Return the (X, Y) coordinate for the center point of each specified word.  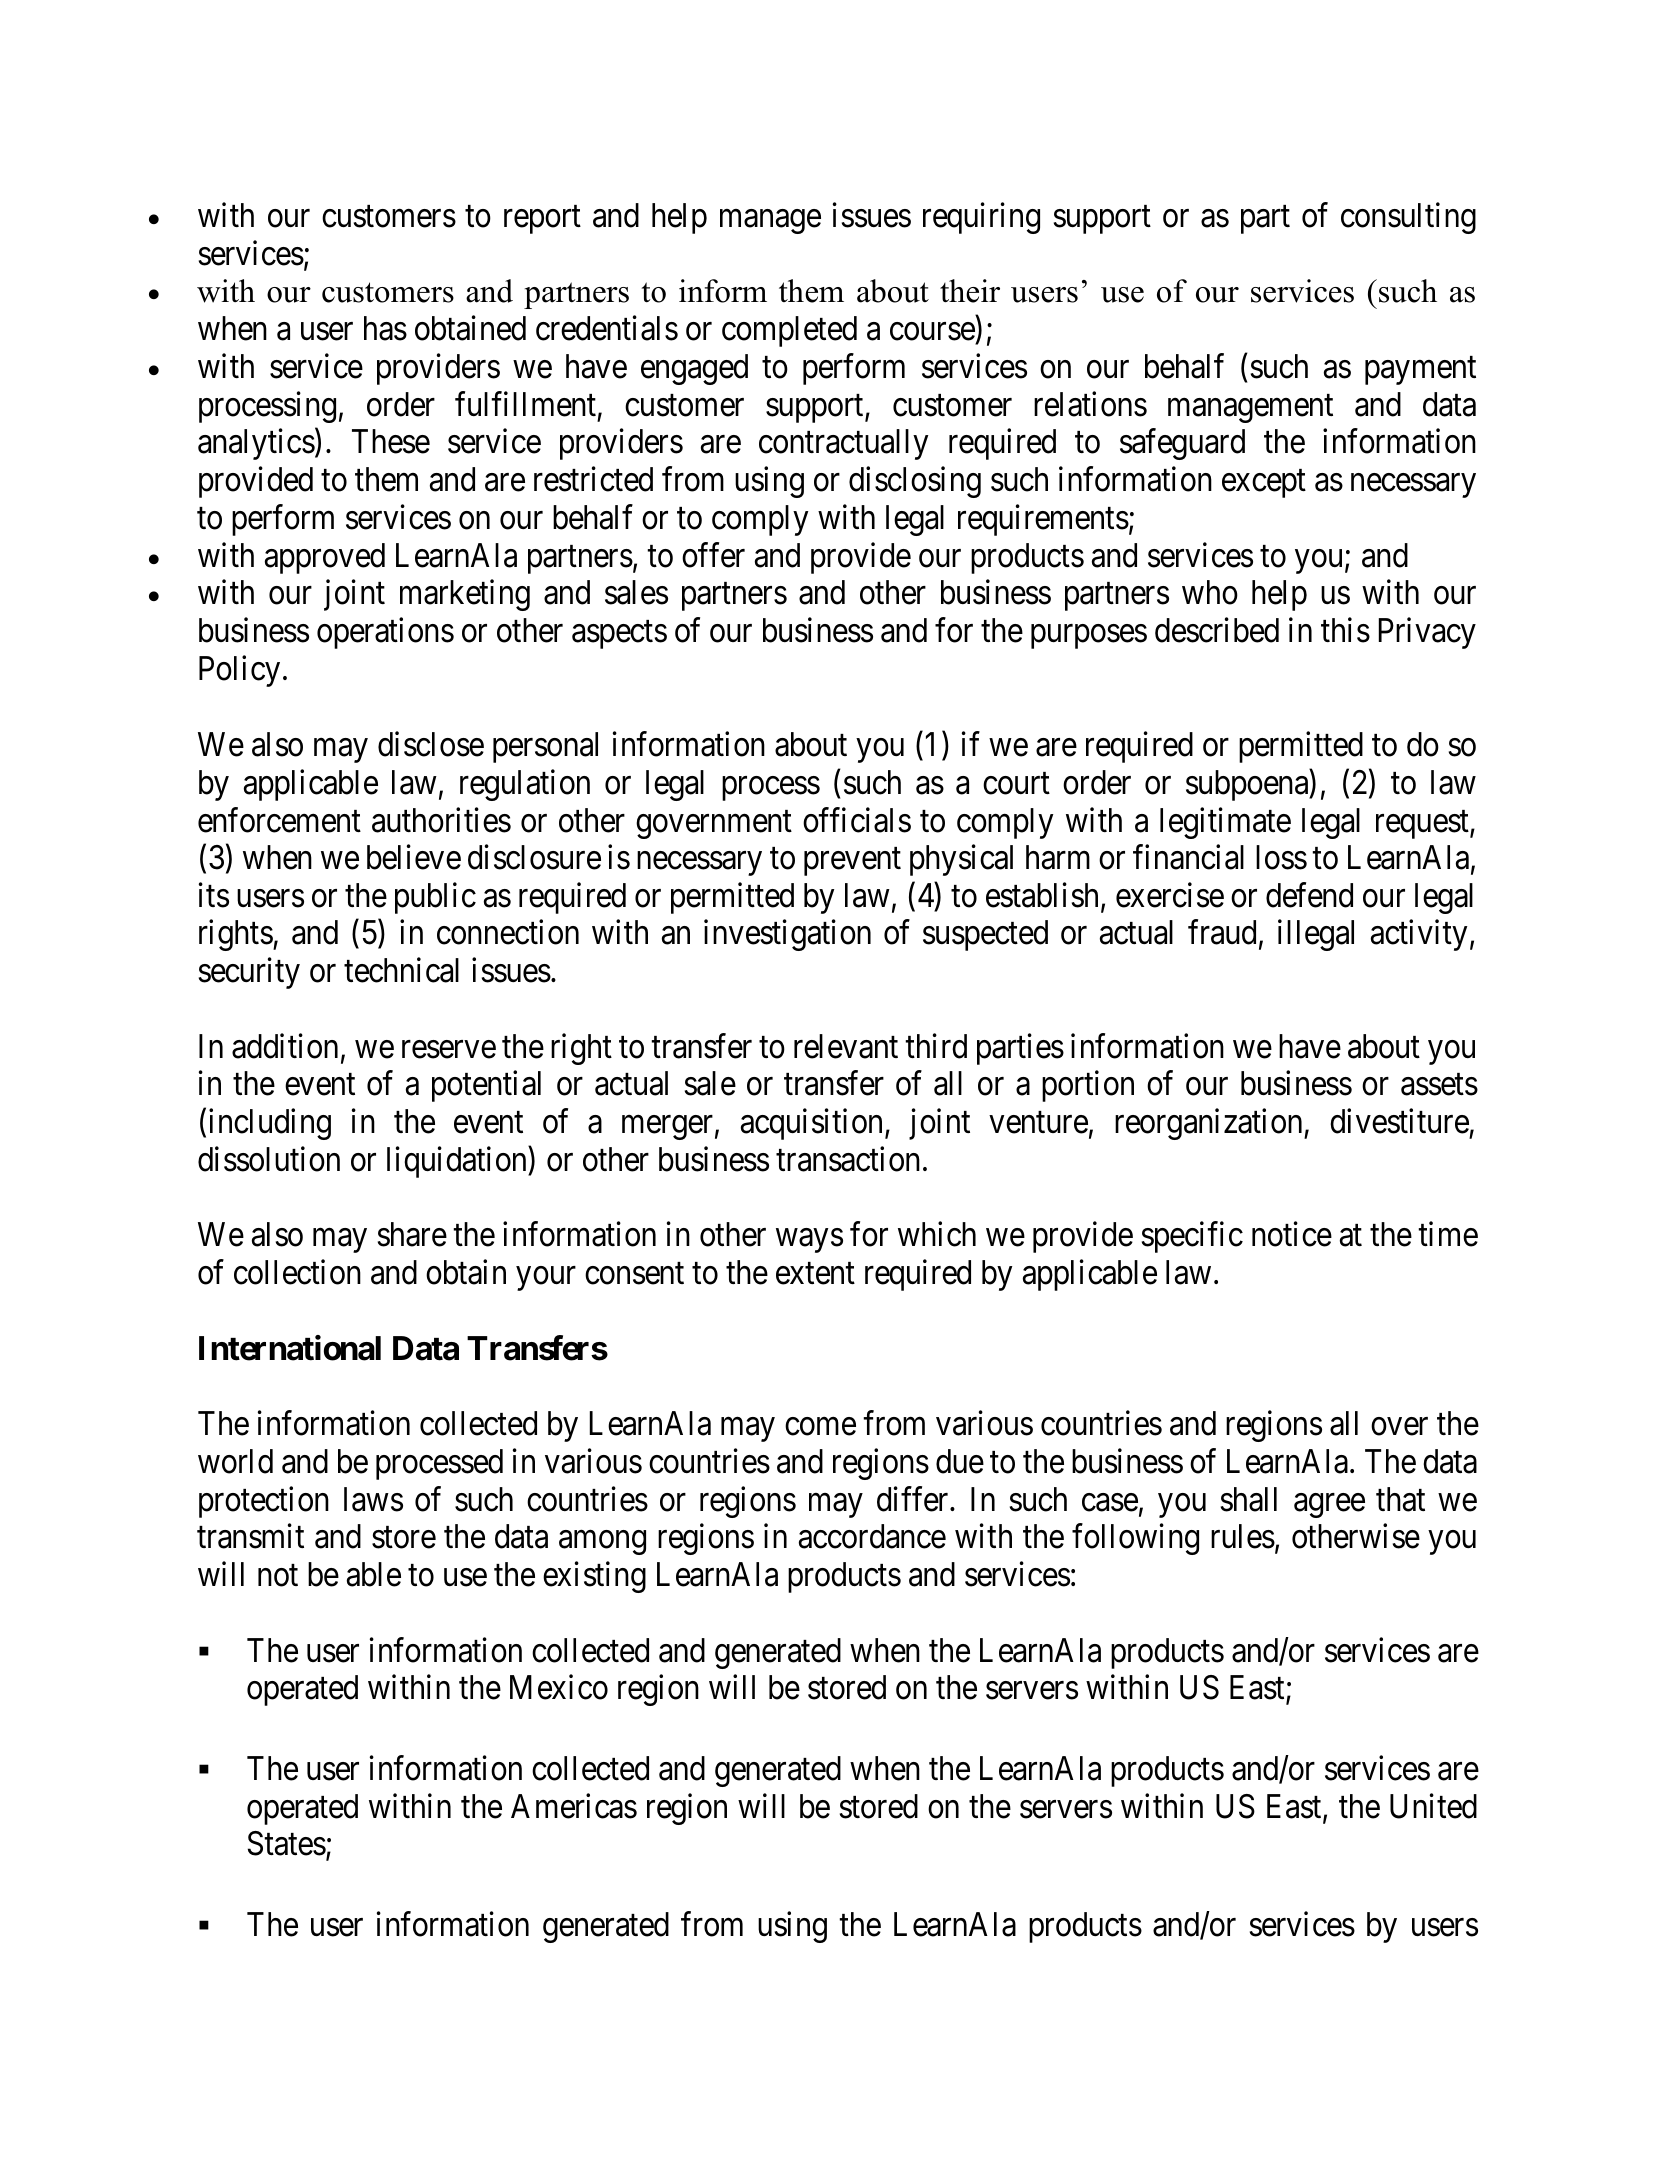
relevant (846, 1046)
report (542, 220)
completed (789, 331)
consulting (1408, 218)
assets (1439, 1085)
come (820, 1427)
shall (1249, 1499)
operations (385, 633)
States (287, 1843)
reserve (449, 1050)
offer (713, 555)
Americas (574, 1806)
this (1345, 630)
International (290, 1348)
